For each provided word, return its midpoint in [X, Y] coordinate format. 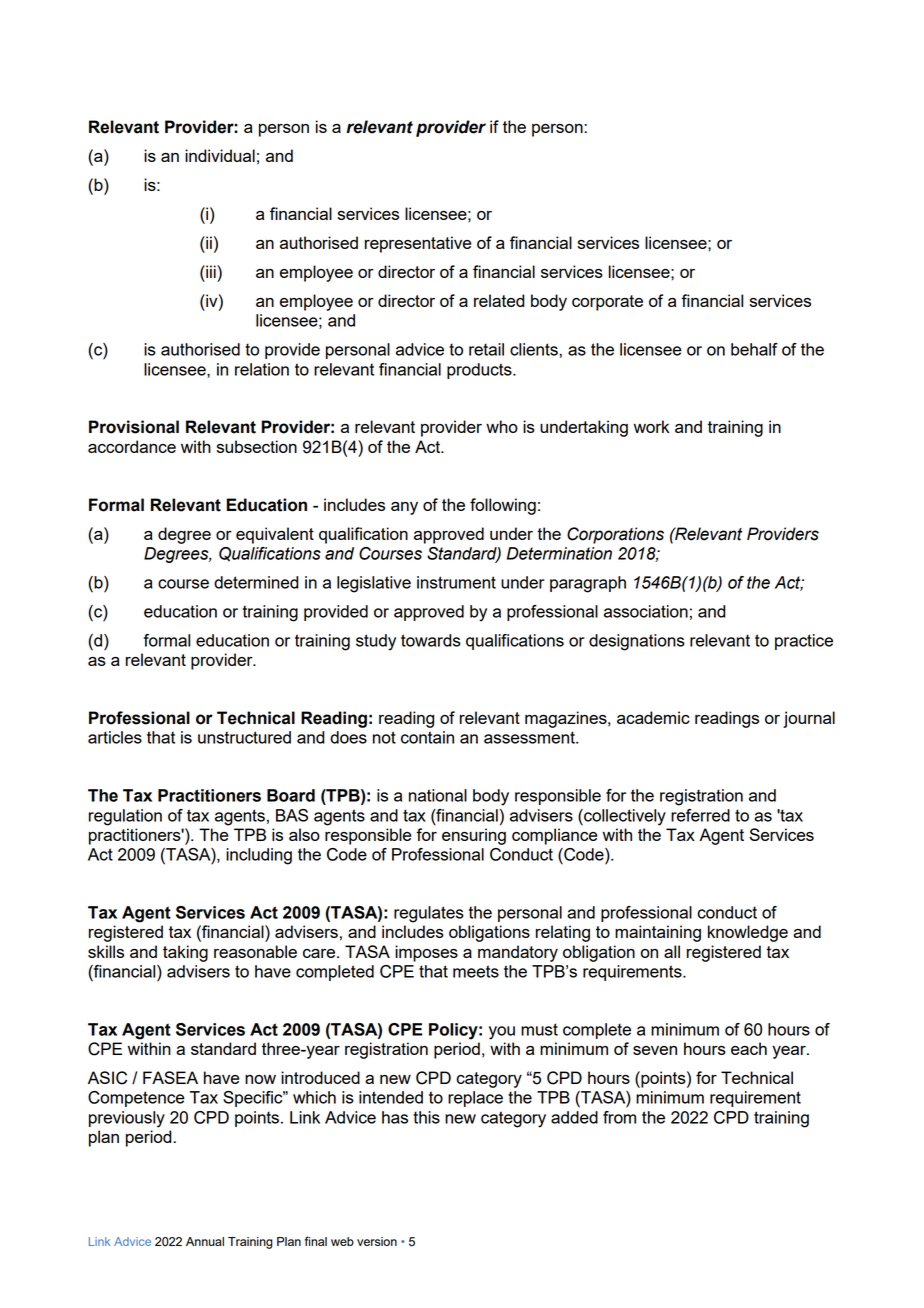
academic [653, 717]
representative [418, 244]
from [619, 1117]
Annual [205, 1241]
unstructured [244, 737]
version [377, 1241]
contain [427, 737]
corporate [607, 303]
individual [220, 155]
